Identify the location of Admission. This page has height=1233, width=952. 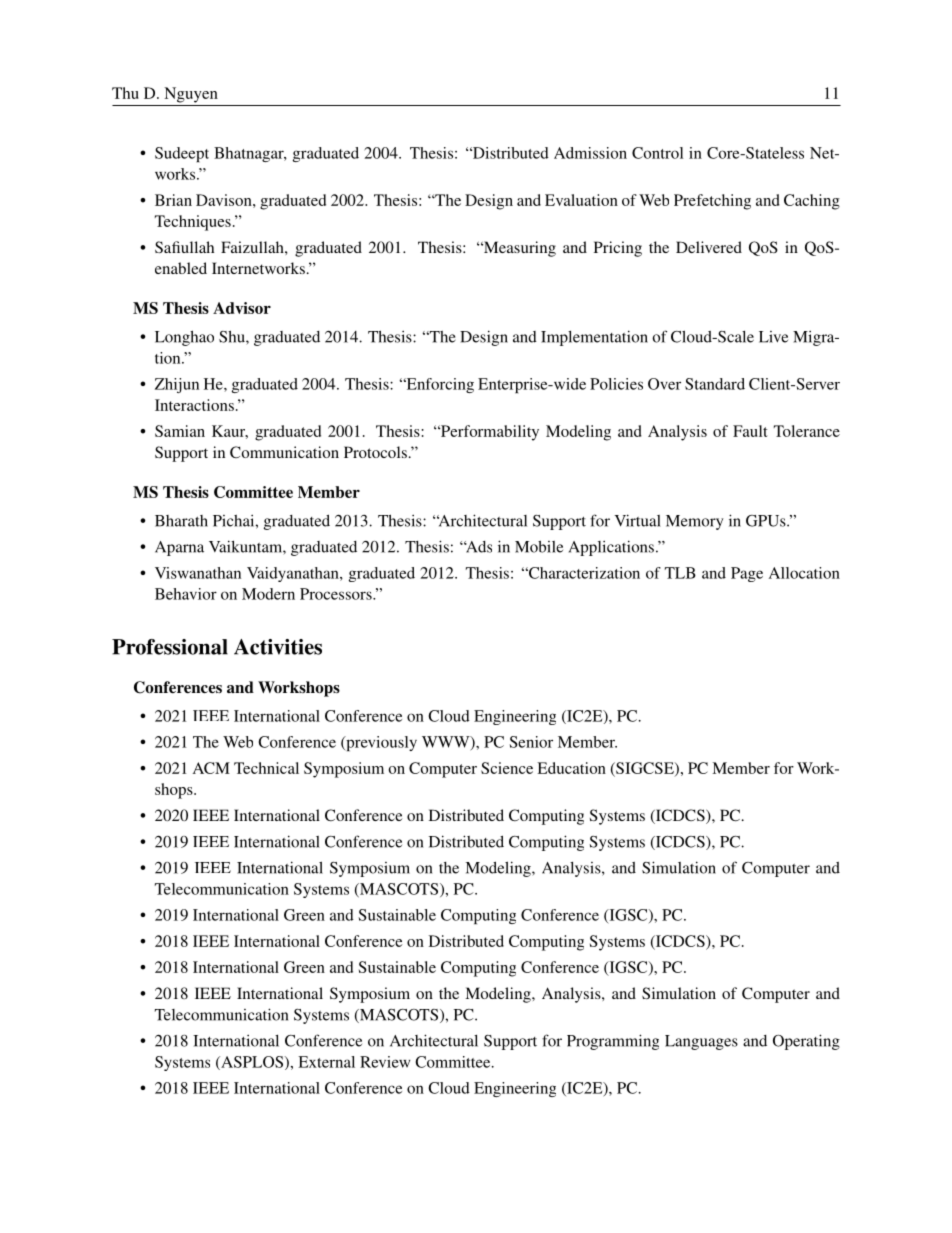
(590, 153).
